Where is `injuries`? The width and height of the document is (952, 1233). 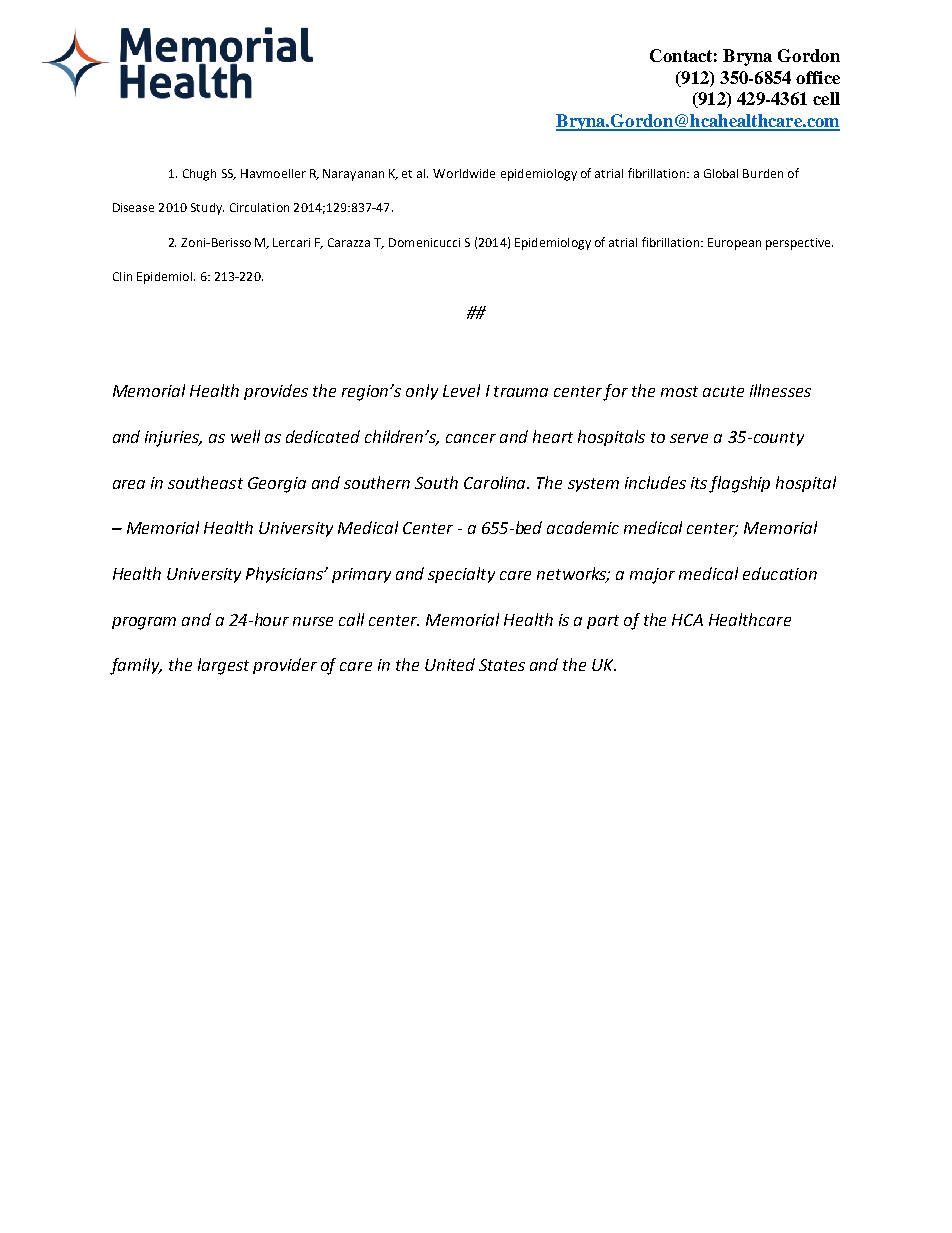 injuries is located at coordinates (173, 439).
